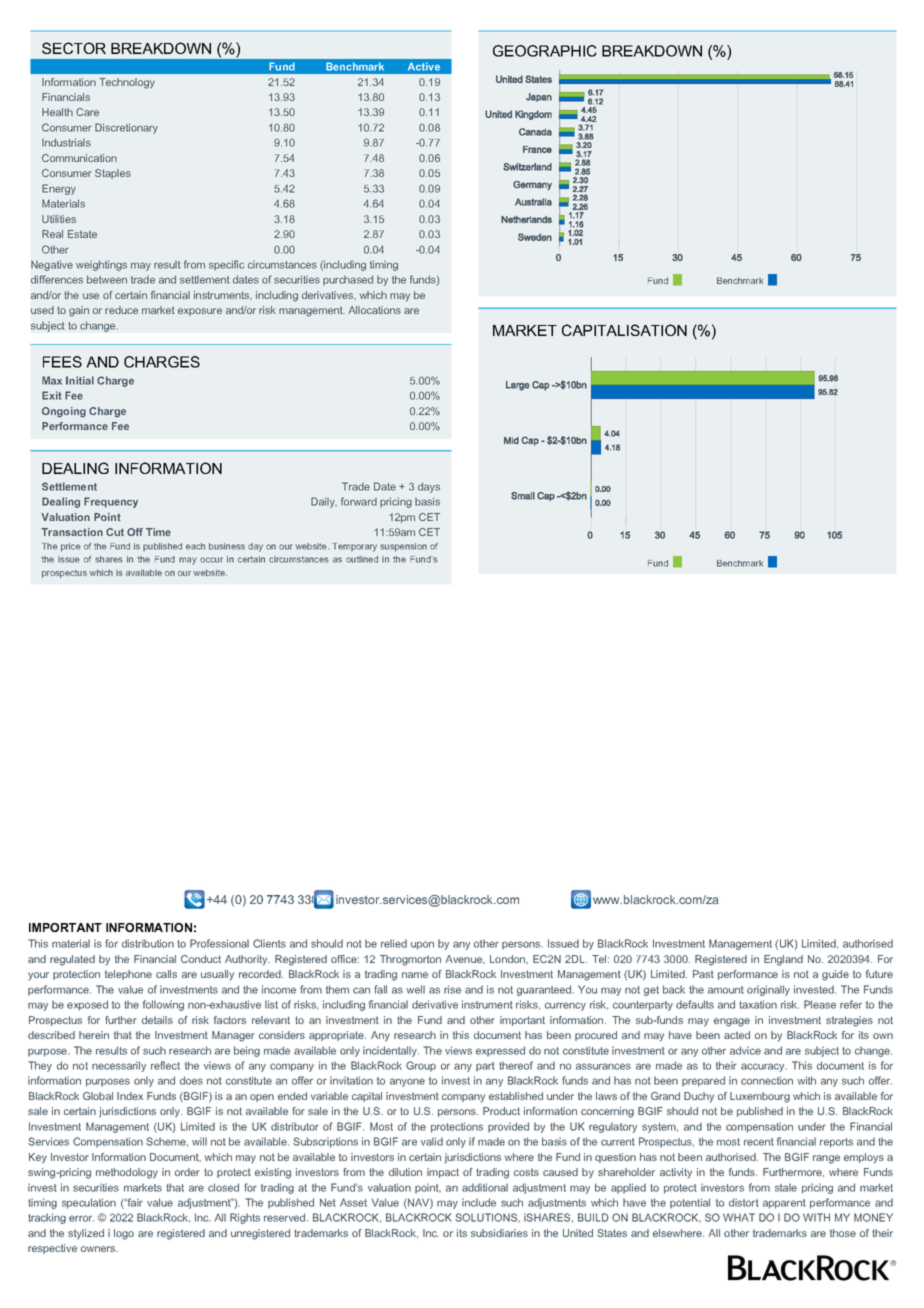  Describe the element at coordinates (127, 83) in the screenshot. I see `Technology` at that location.
